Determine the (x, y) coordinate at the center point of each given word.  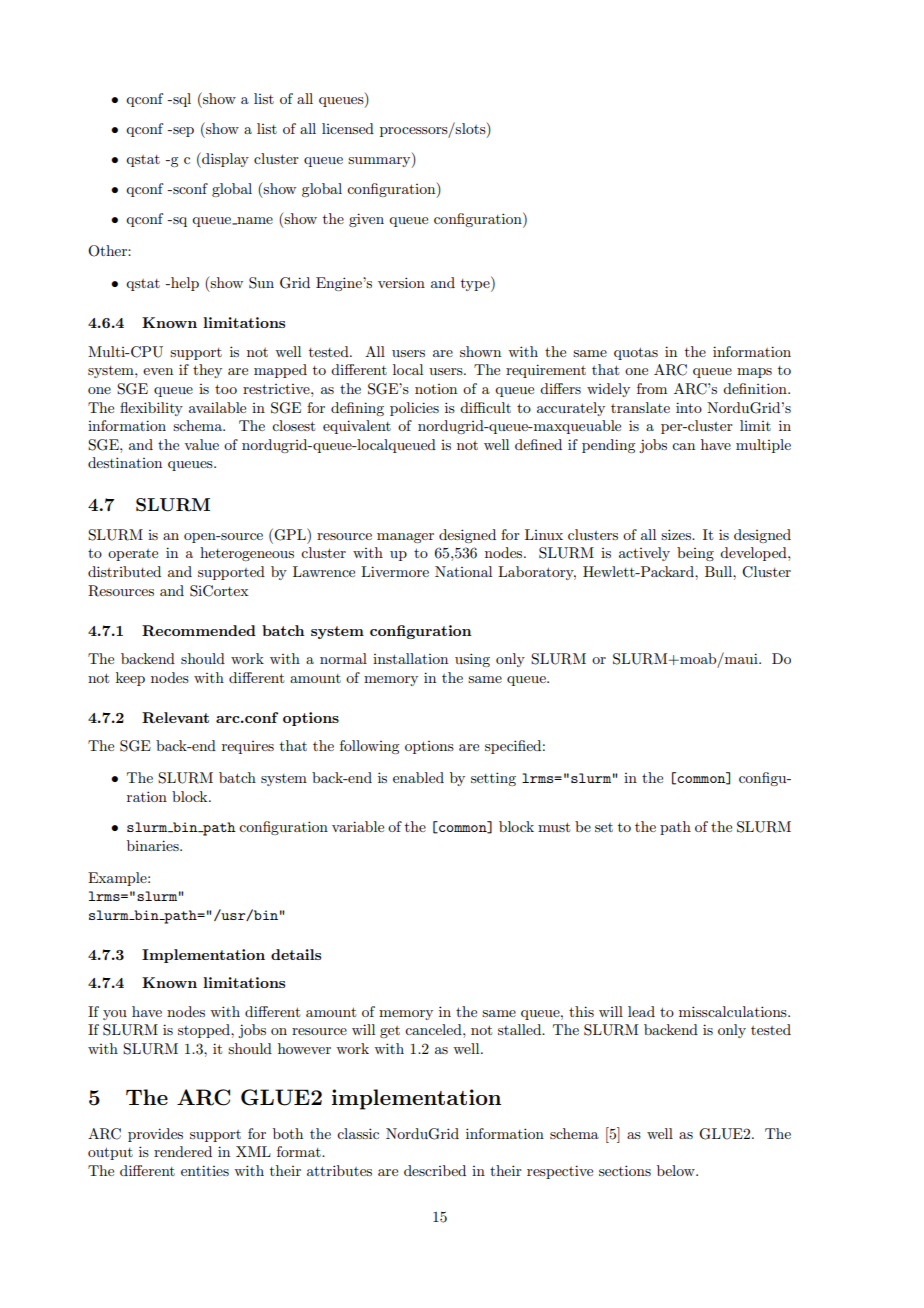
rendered (183, 1151)
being (695, 554)
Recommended (199, 630)
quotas (636, 353)
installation (410, 658)
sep (182, 132)
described (435, 1170)
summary (380, 162)
